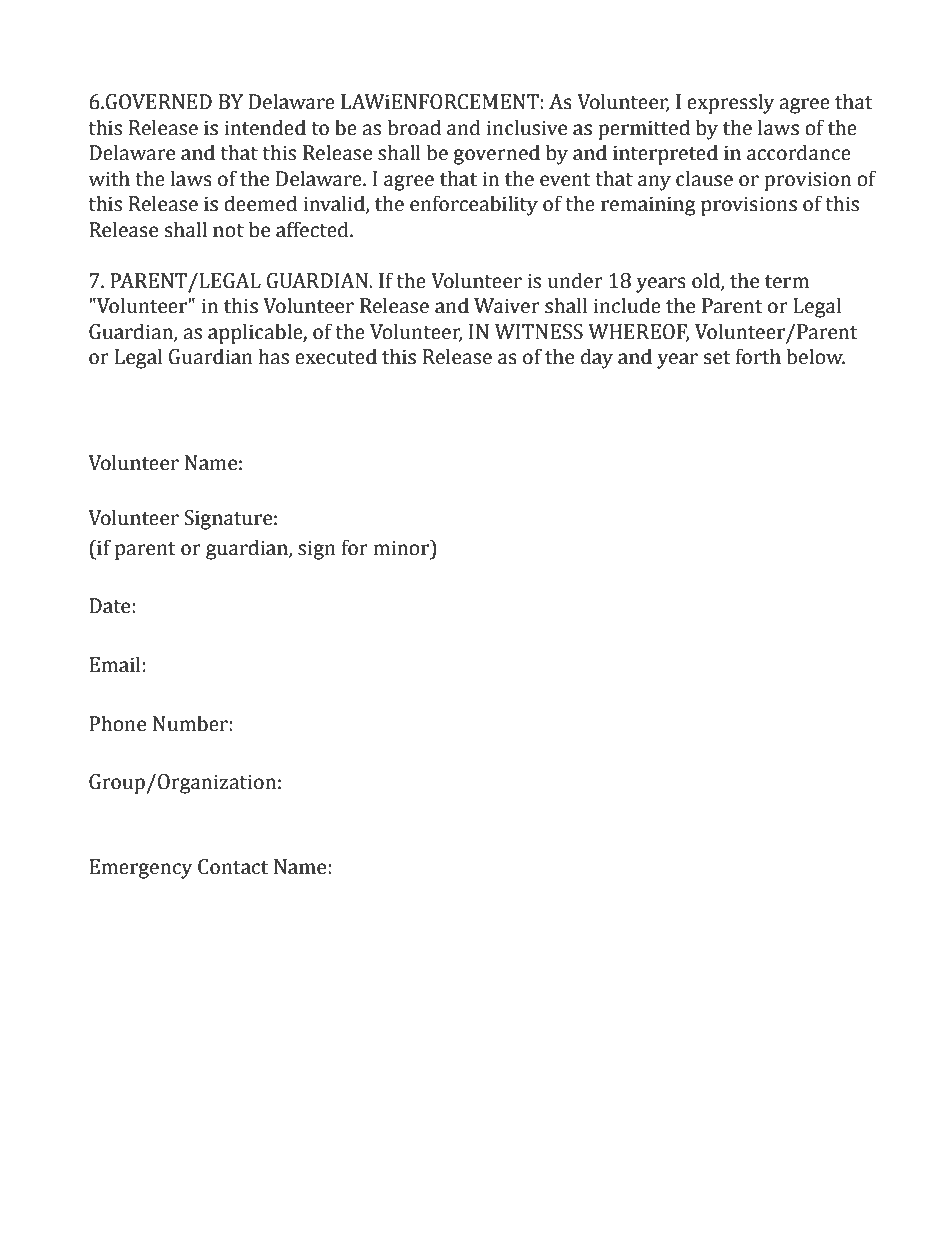  What do you see at coordinates (507, 306) in the screenshot?
I see `Waiver` at bounding box center [507, 306].
